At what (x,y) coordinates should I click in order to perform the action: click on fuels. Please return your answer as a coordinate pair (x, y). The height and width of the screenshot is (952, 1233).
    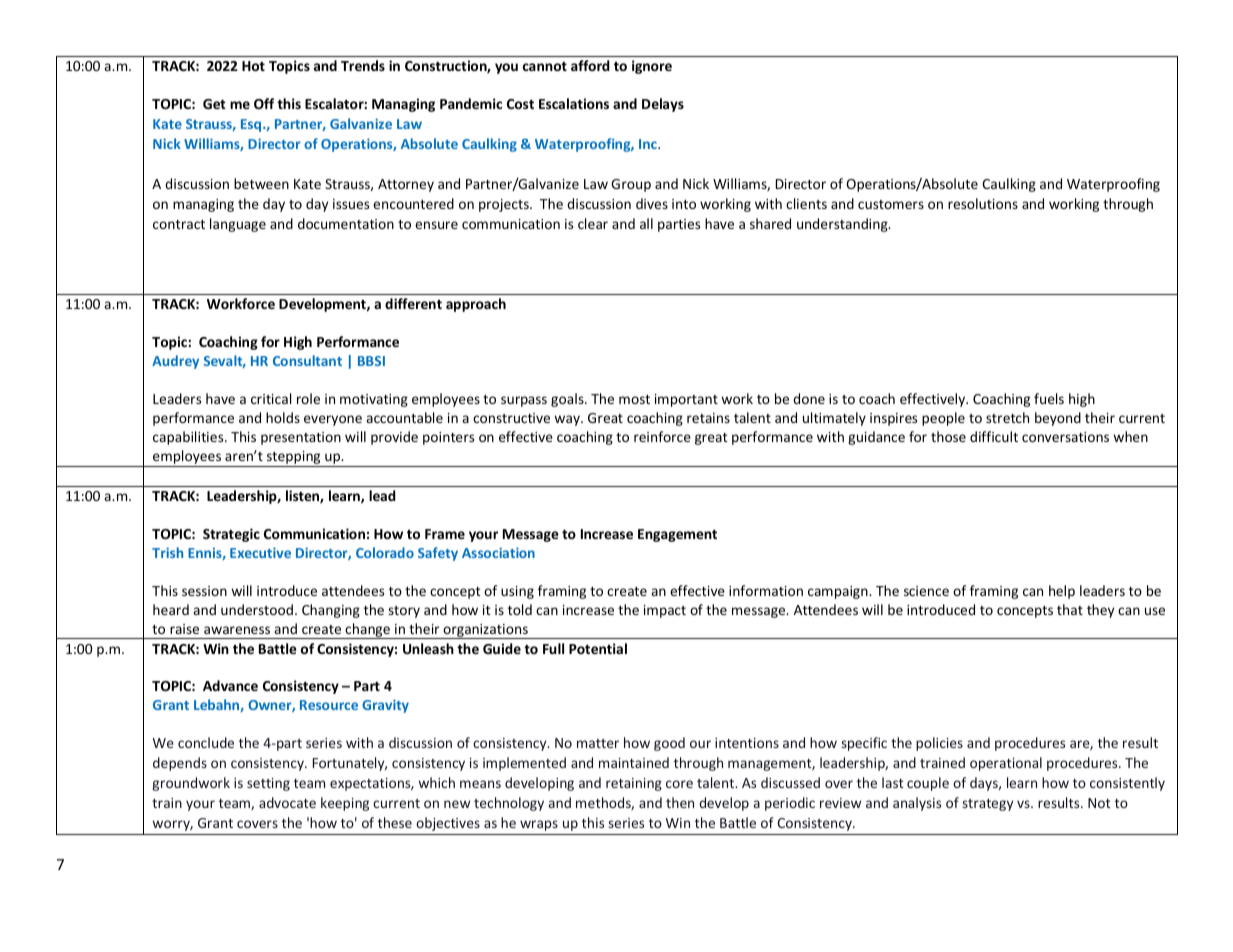
    Looking at the image, I should click on (1049, 398).
